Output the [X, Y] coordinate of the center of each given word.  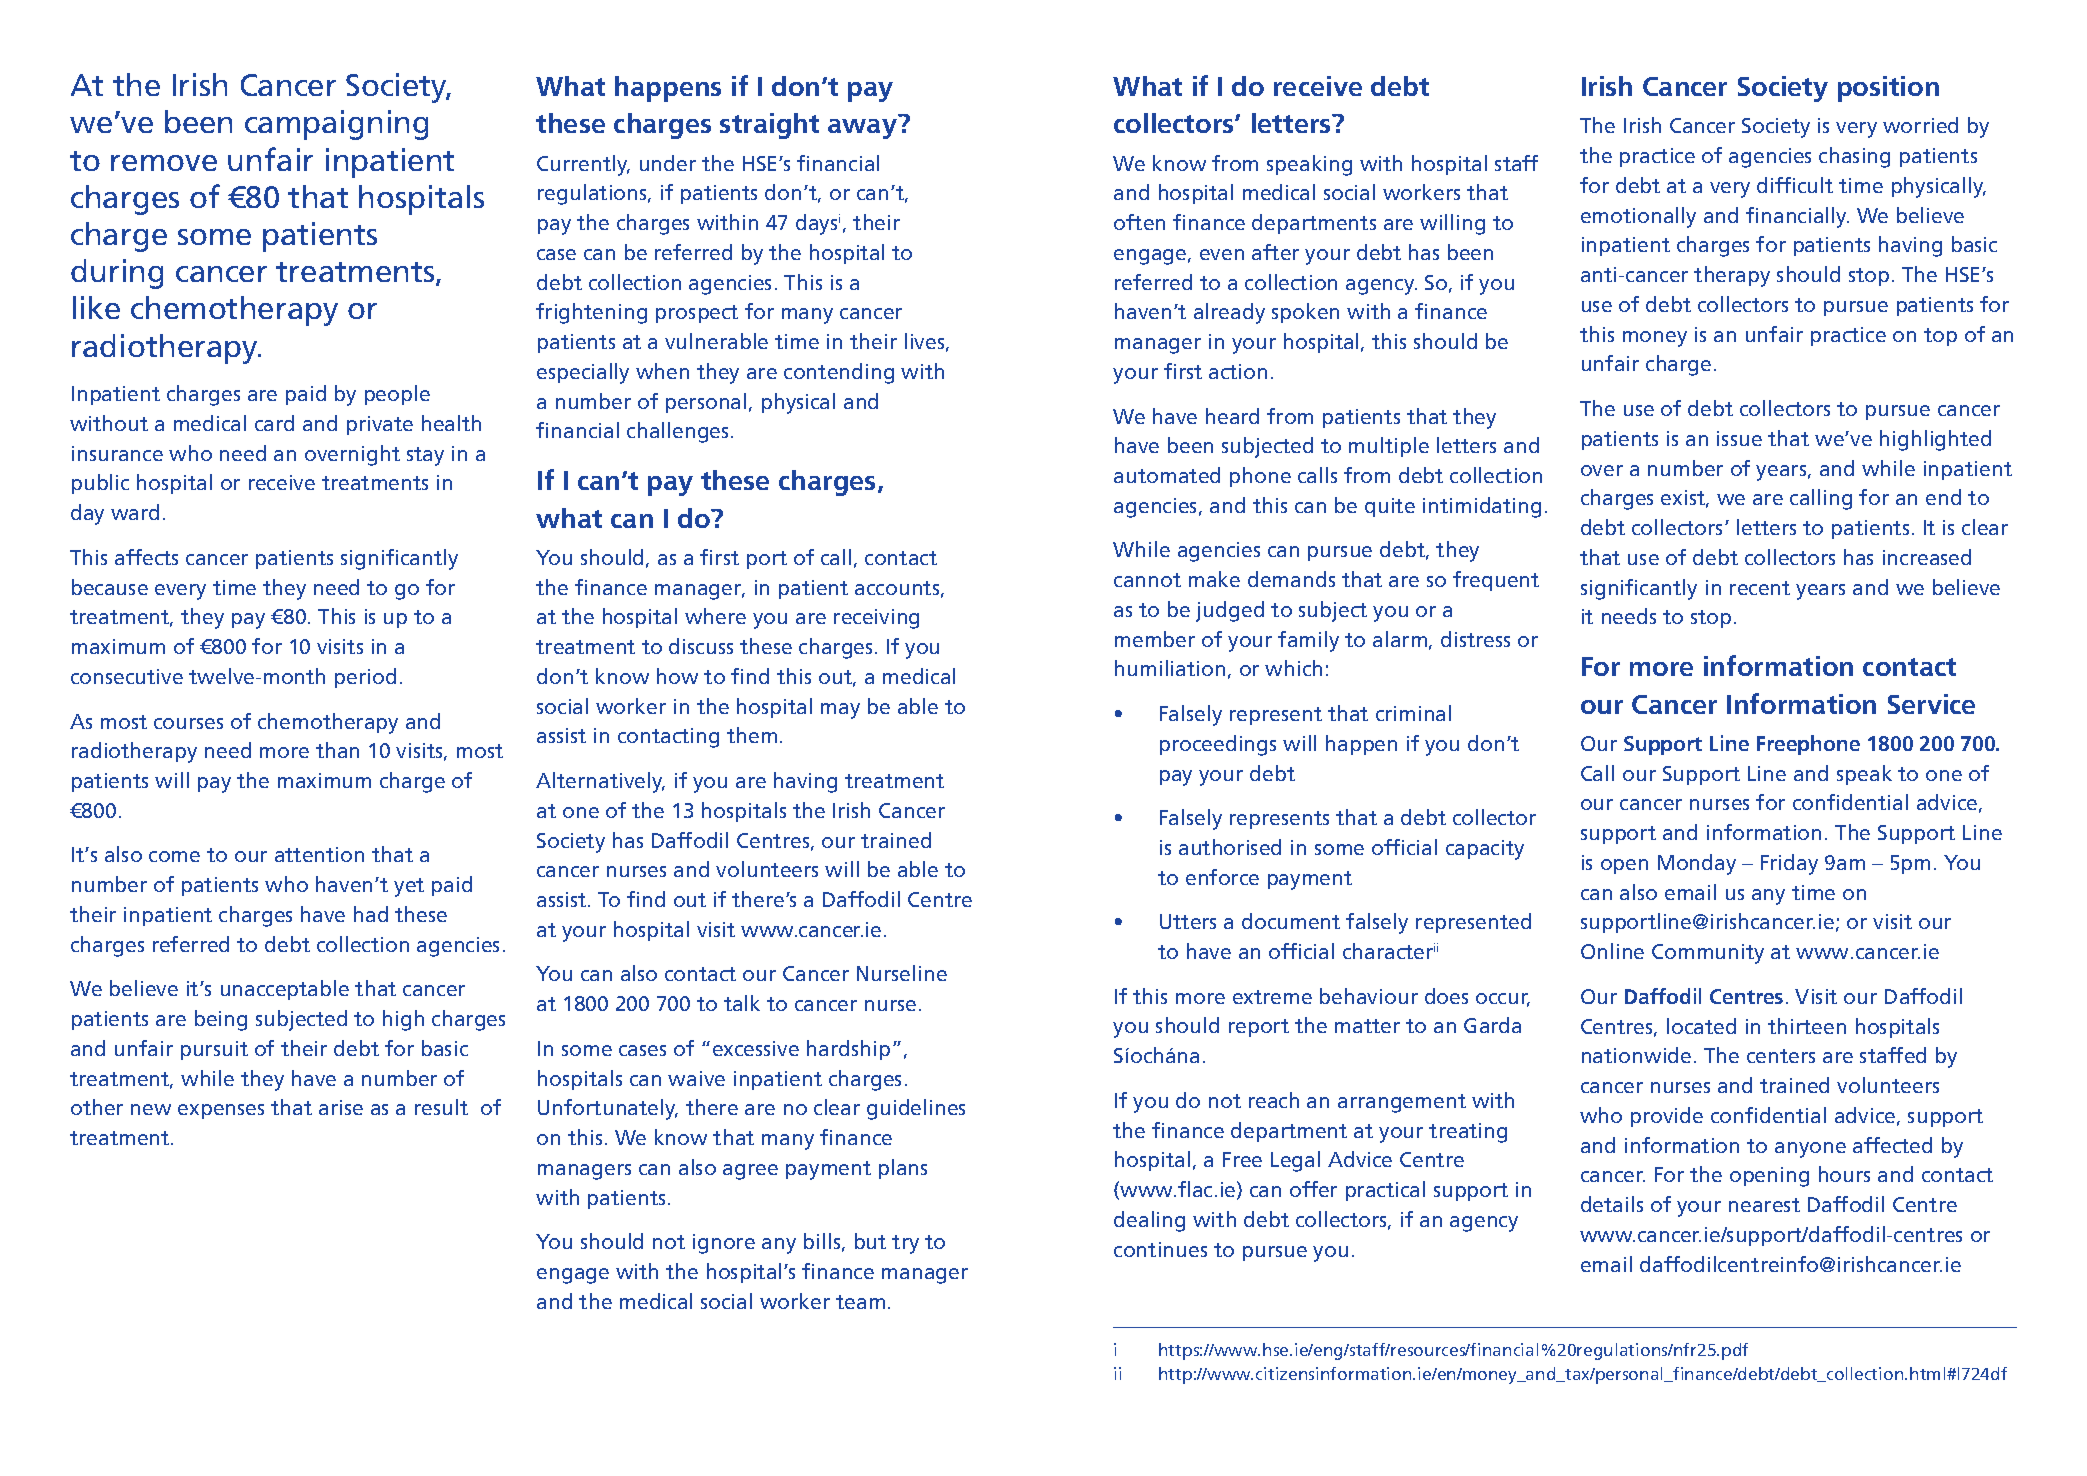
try [905, 1244]
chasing [1854, 157]
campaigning [336, 125]
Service [1931, 704]
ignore [724, 1244]
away [862, 129]
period [365, 678]
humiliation [1170, 668]
